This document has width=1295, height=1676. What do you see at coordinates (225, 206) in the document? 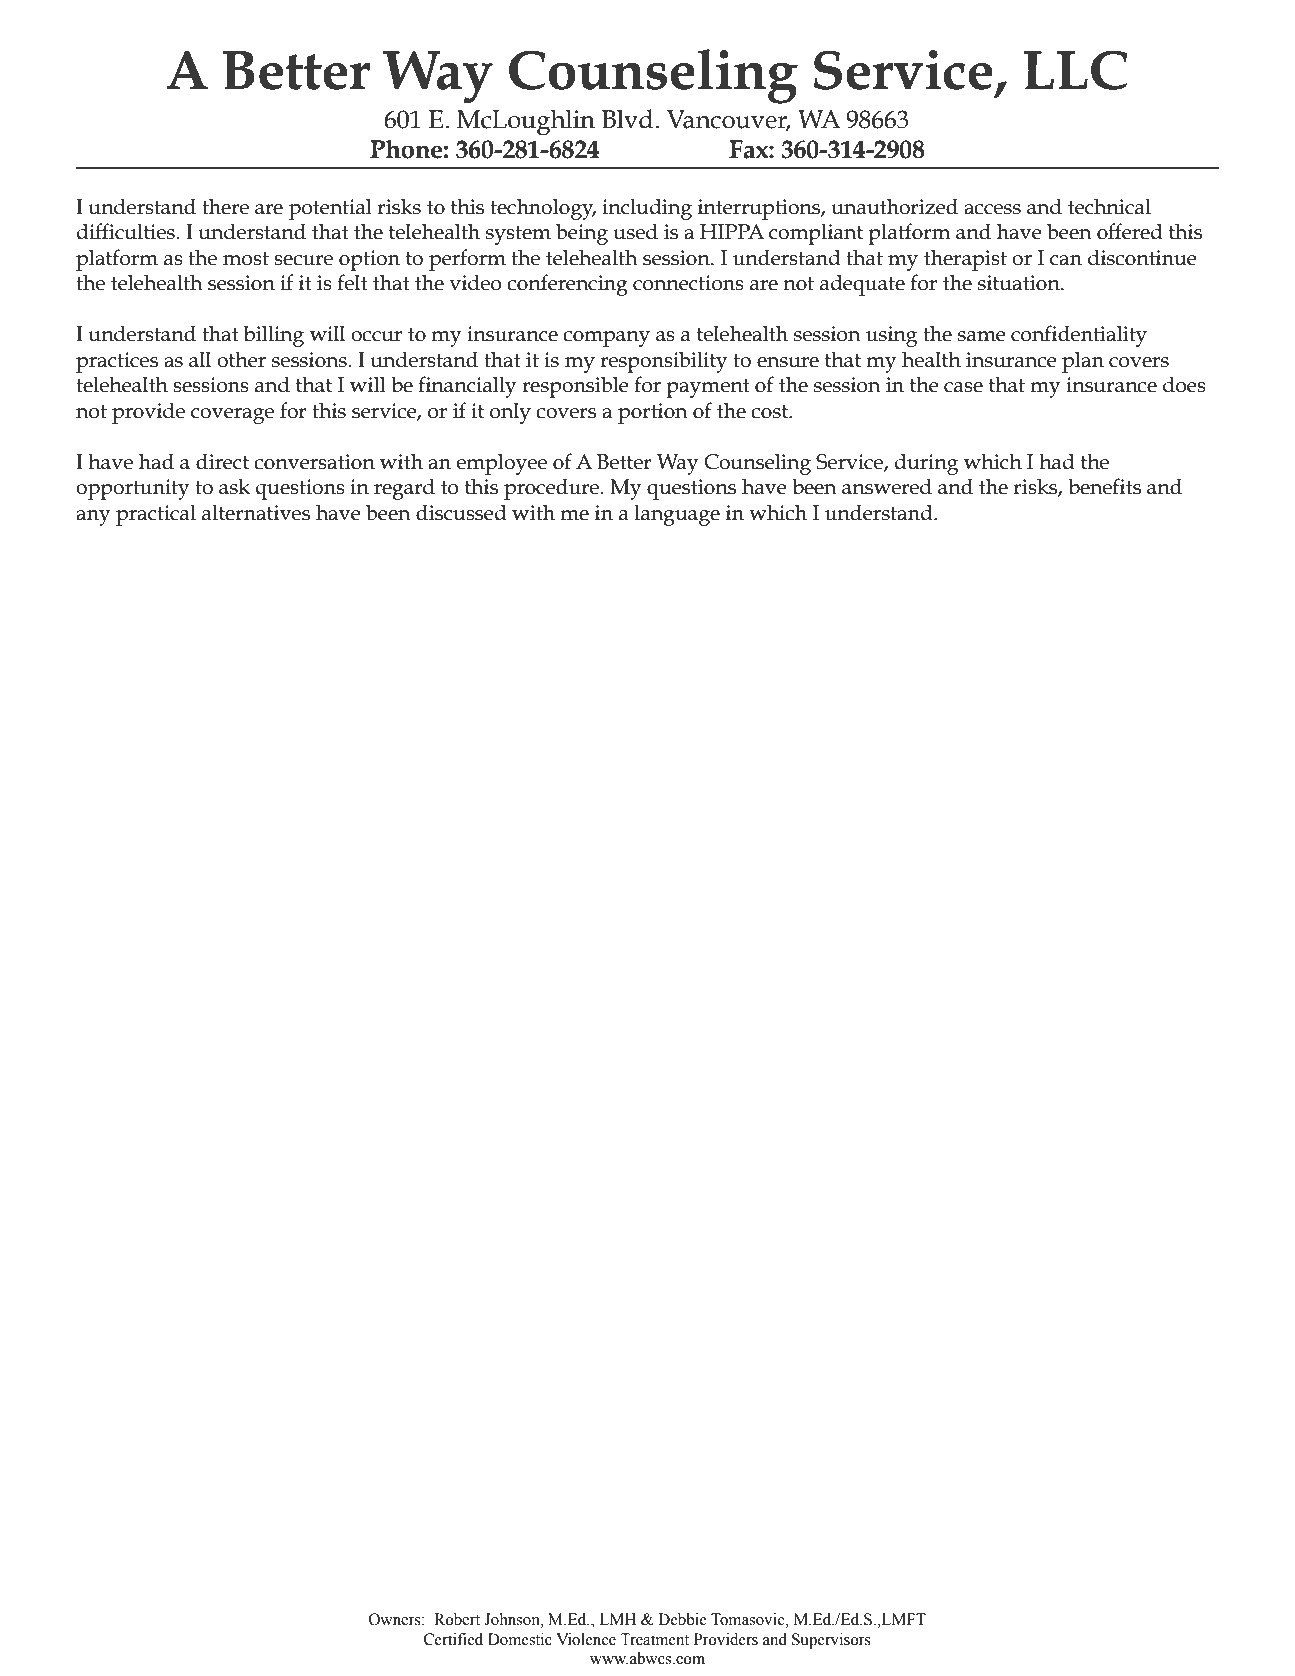
I see `there` at bounding box center [225, 206].
